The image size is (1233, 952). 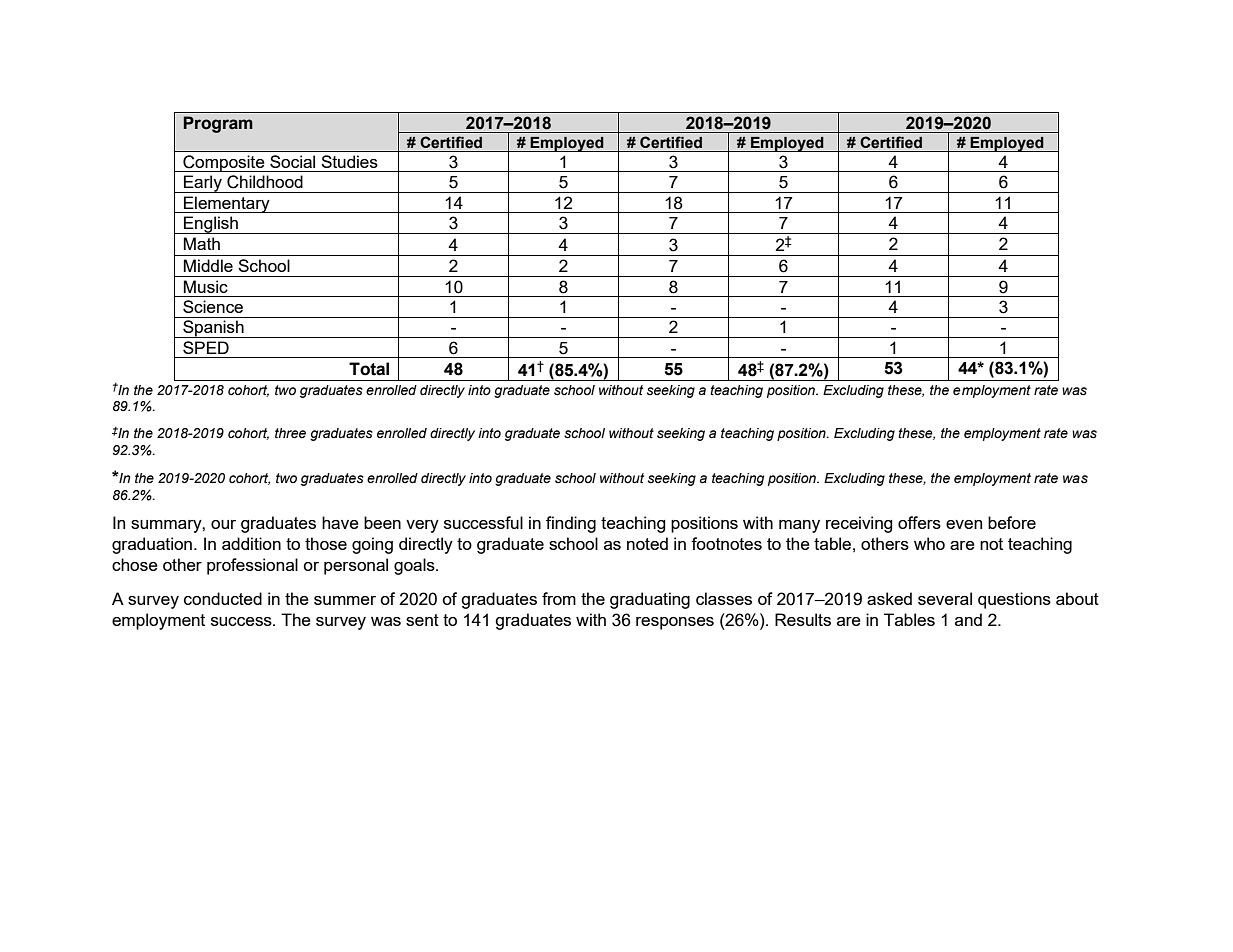 What do you see at coordinates (369, 369) in the screenshot?
I see `Total` at bounding box center [369, 369].
